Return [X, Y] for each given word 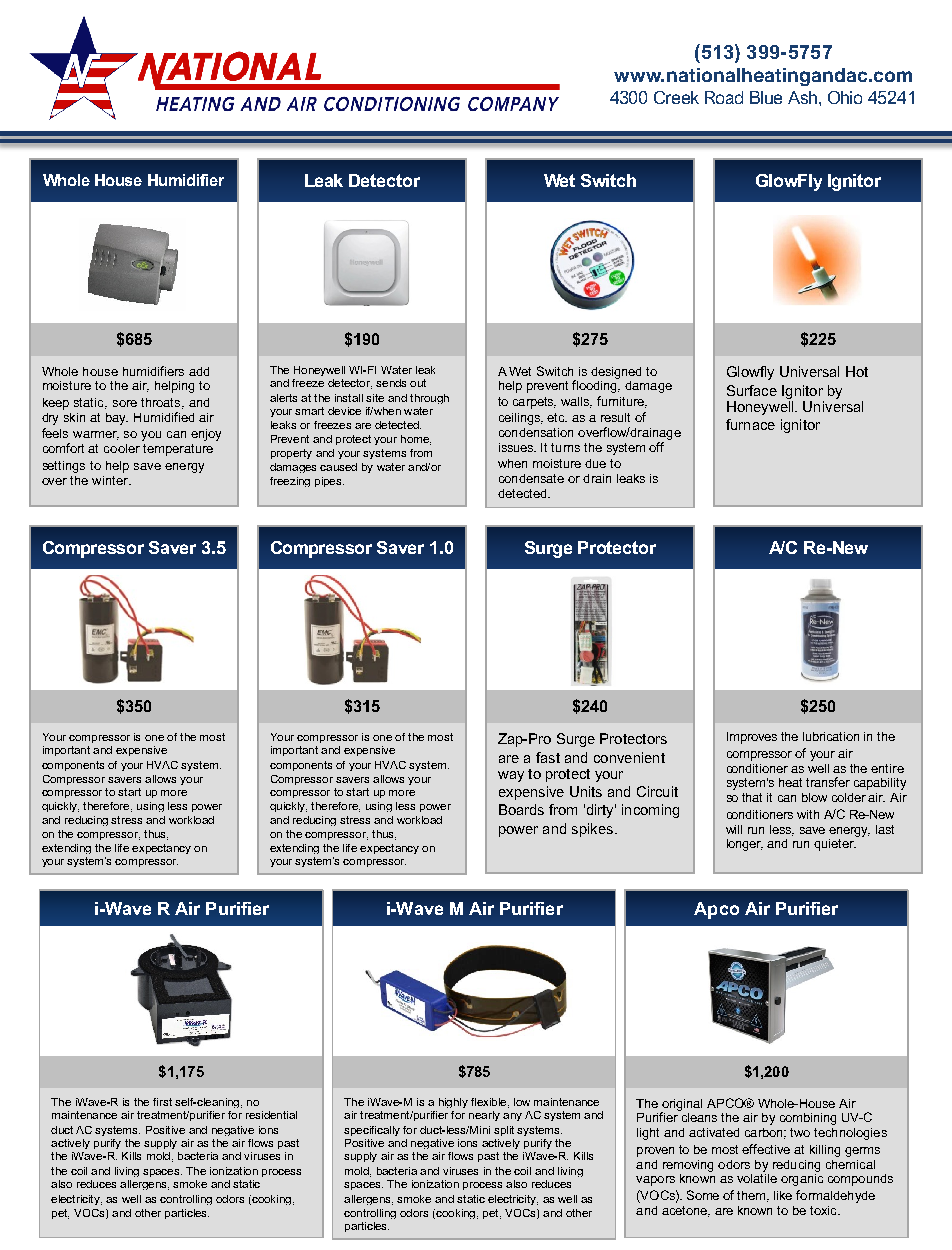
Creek [676, 97]
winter [111, 480]
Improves [752, 738]
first [162, 1102]
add [199, 371]
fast [548, 757]
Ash [804, 97]
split [504, 1131]
